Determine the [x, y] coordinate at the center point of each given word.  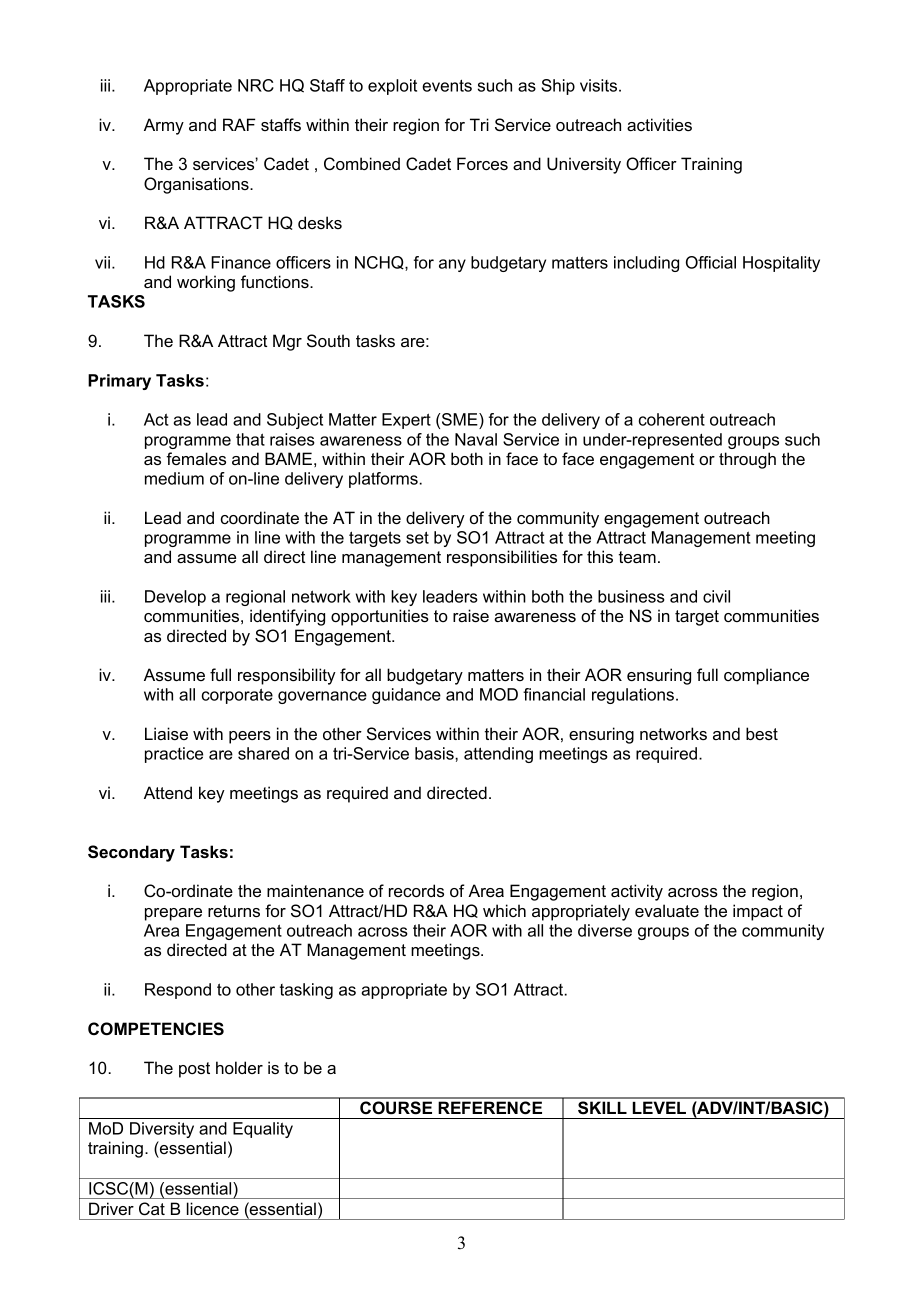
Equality [263, 1130]
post [194, 1070]
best [762, 733]
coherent [672, 419]
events [447, 85]
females [196, 458]
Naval [476, 439]
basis [435, 753]
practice [174, 755]
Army [164, 126]
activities [659, 124]
